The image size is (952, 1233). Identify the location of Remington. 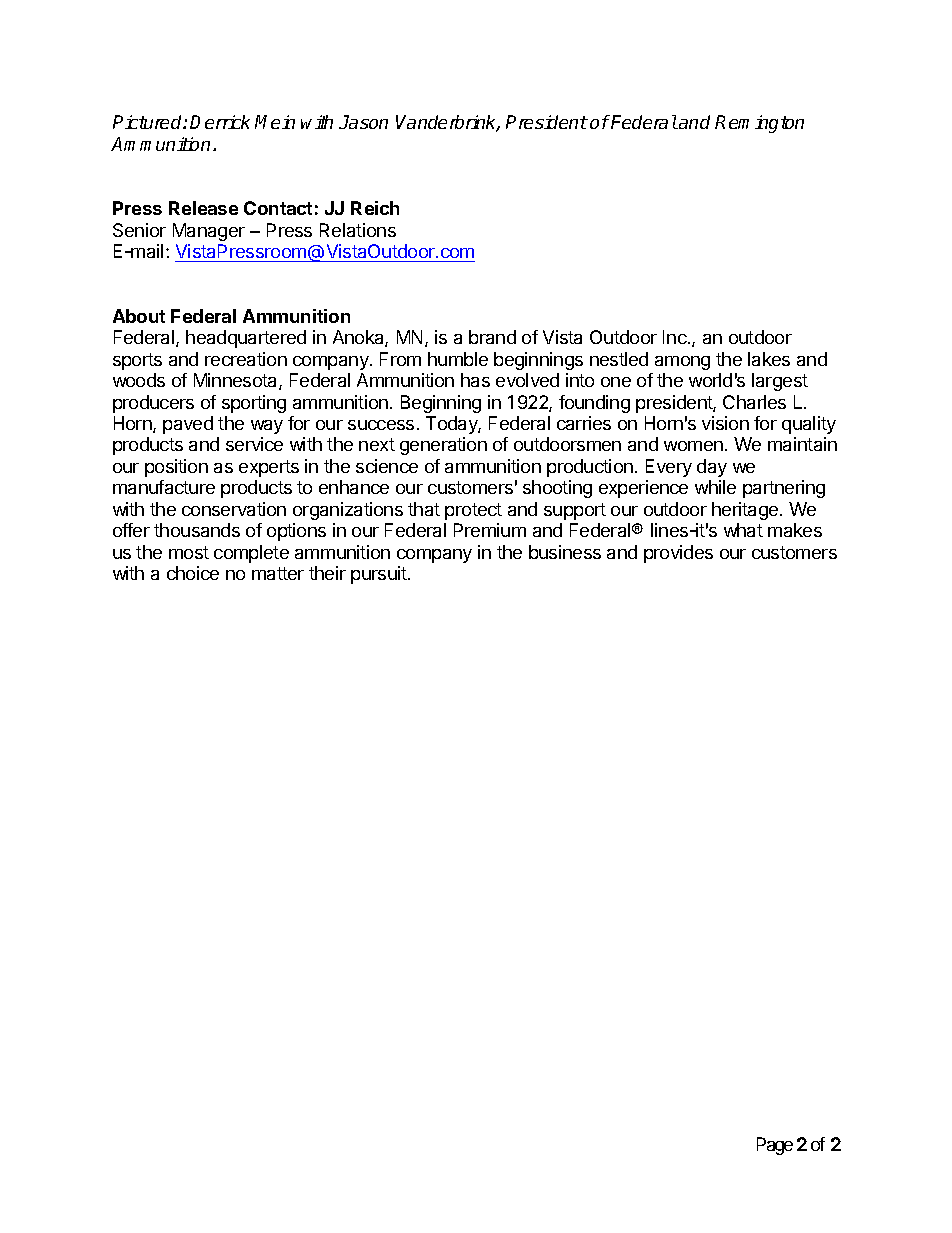
(759, 124).
